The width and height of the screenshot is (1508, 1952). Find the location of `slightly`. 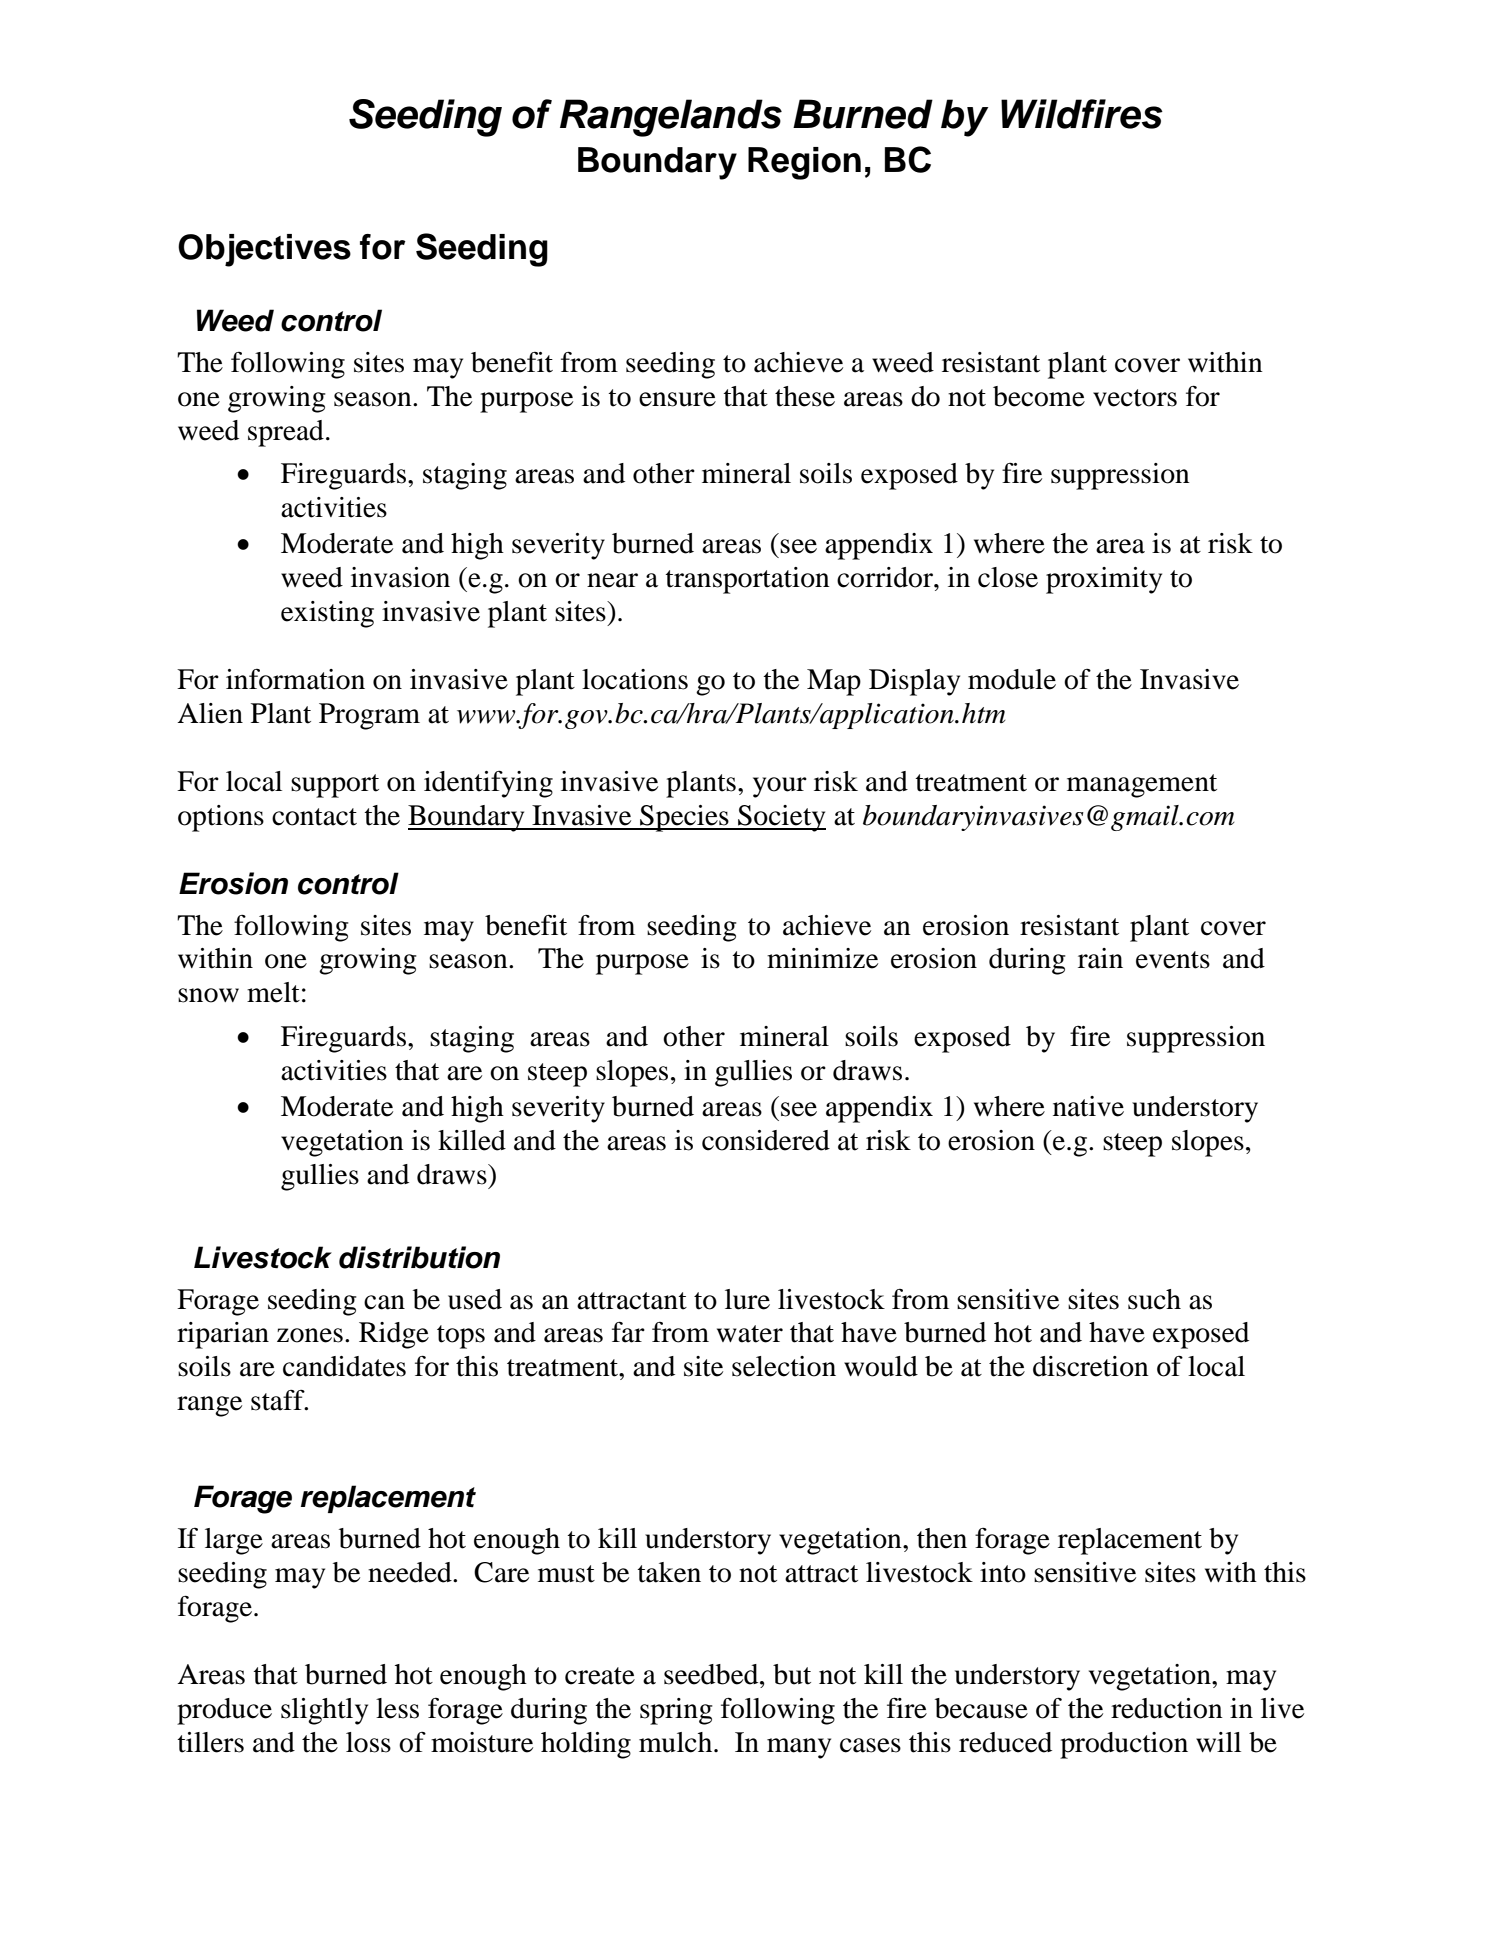

slightly is located at coordinates (324, 1711).
